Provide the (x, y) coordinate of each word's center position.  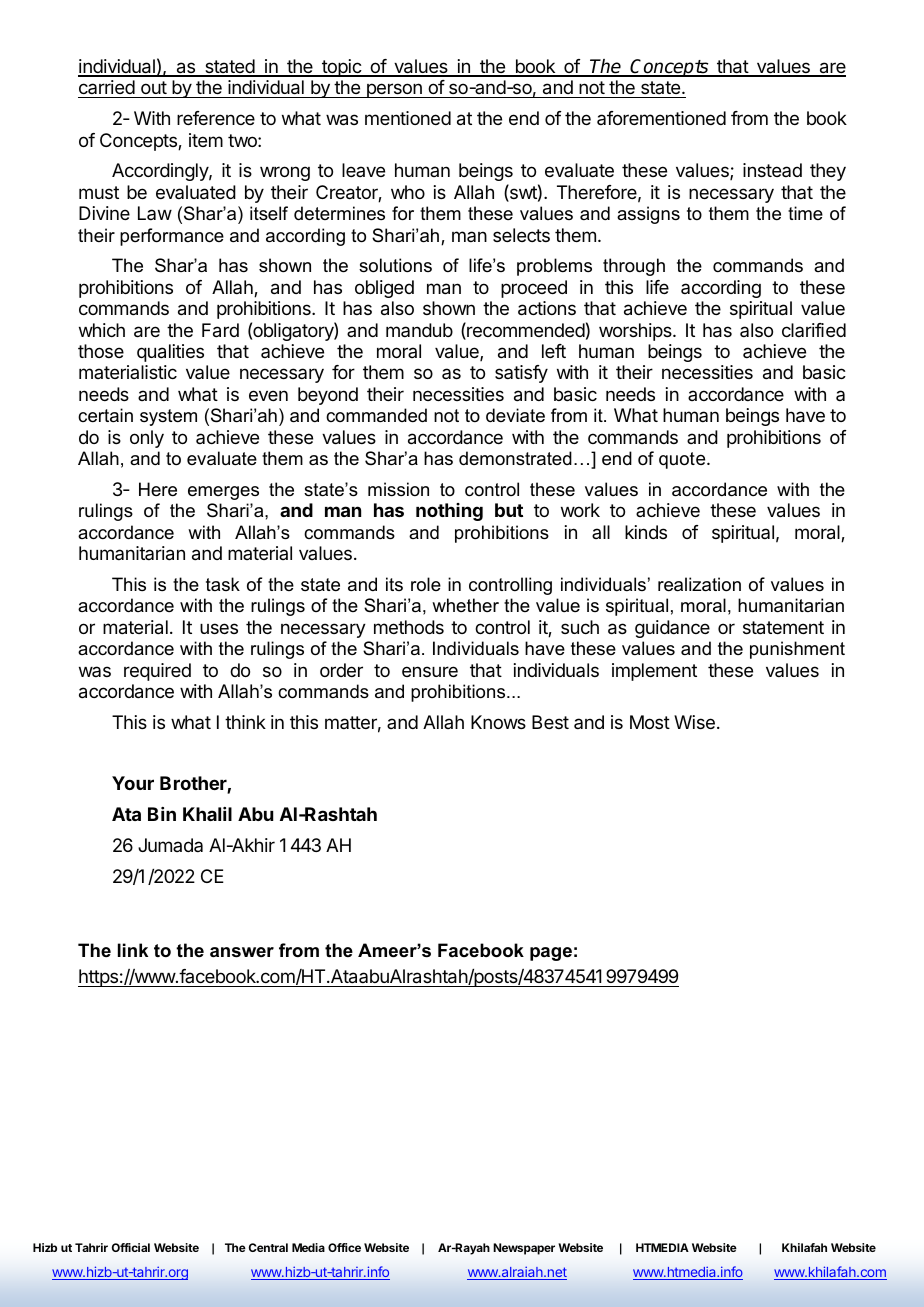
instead (772, 170)
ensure (430, 671)
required (157, 672)
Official (131, 1247)
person (394, 90)
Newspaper (524, 1249)
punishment (797, 650)
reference (216, 118)
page (551, 954)
